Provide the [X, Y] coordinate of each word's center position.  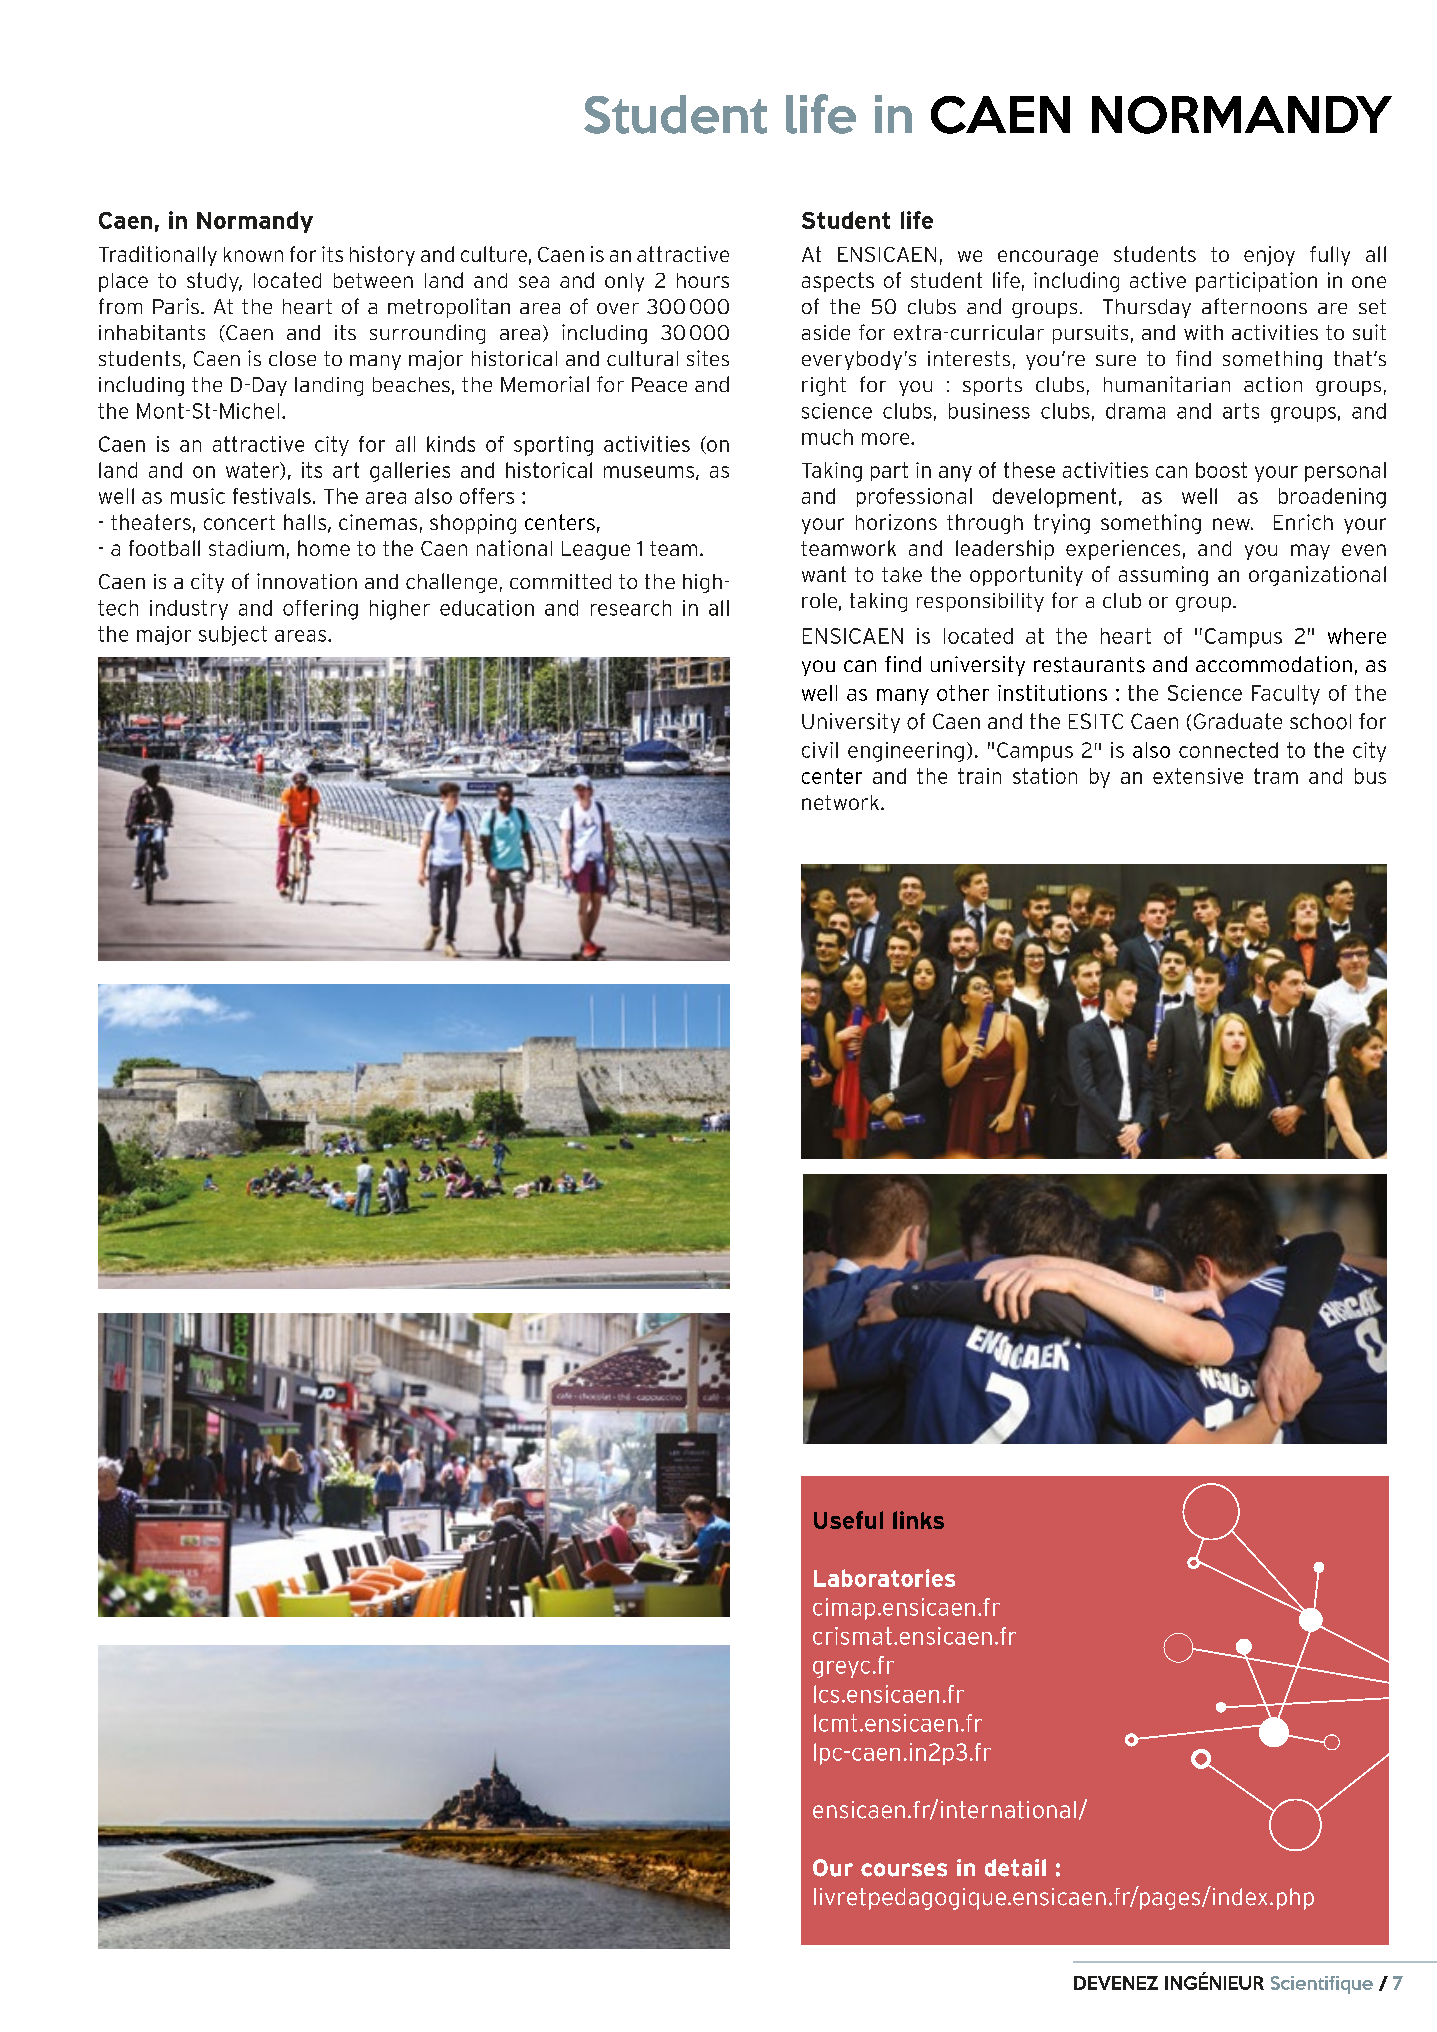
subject [233, 636]
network [840, 802]
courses [904, 1870]
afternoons [1254, 306]
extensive [1198, 776]
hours [703, 280]
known [253, 254]
